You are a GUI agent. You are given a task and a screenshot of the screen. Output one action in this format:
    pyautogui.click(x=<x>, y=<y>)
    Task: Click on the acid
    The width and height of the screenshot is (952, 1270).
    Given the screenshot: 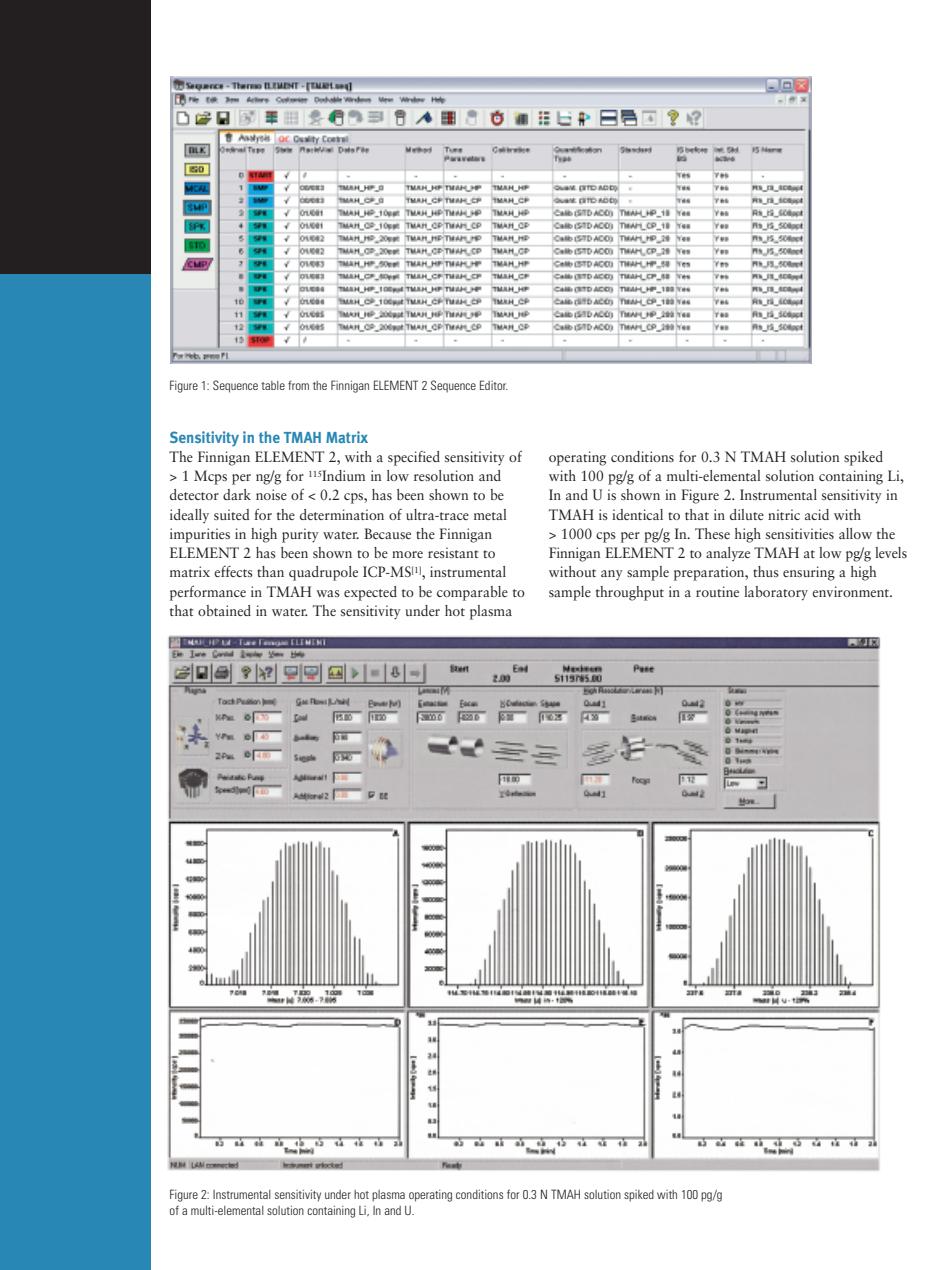 What is the action you would take?
    pyautogui.click(x=817, y=514)
